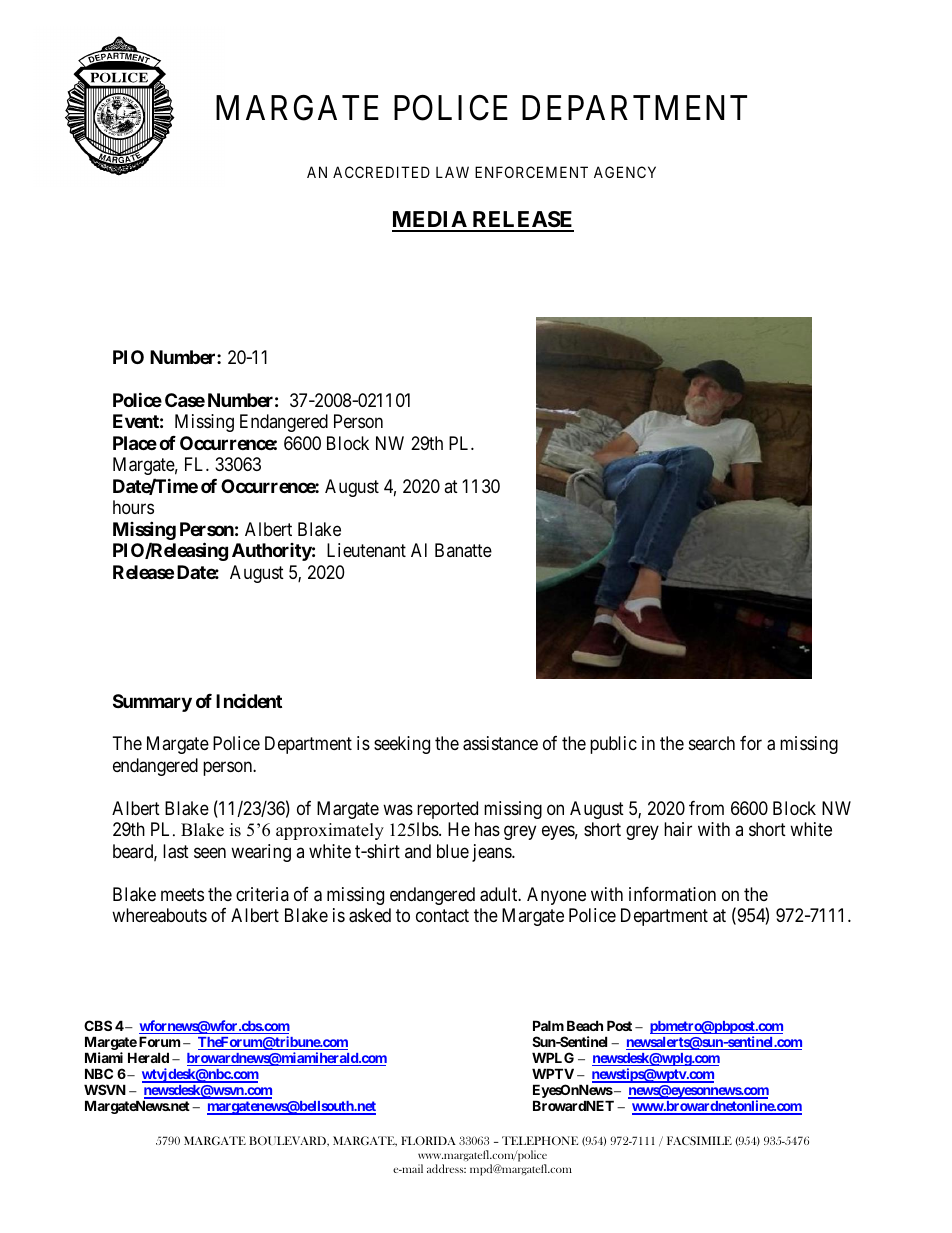  I want to click on ACCREDITED, so click(381, 172).
